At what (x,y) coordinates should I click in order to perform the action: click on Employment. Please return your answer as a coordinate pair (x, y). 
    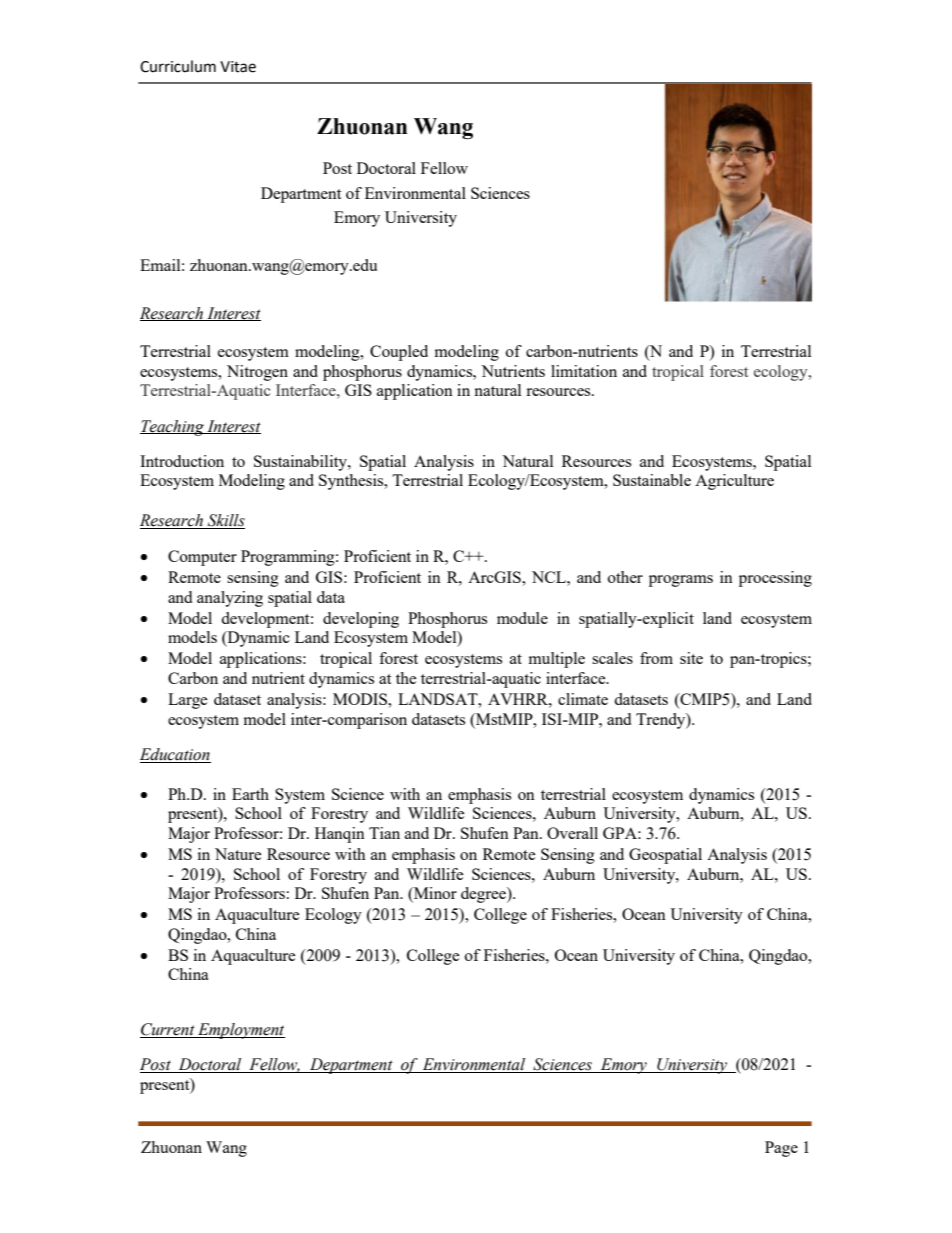
    Looking at the image, I should click on (240, 1031).
